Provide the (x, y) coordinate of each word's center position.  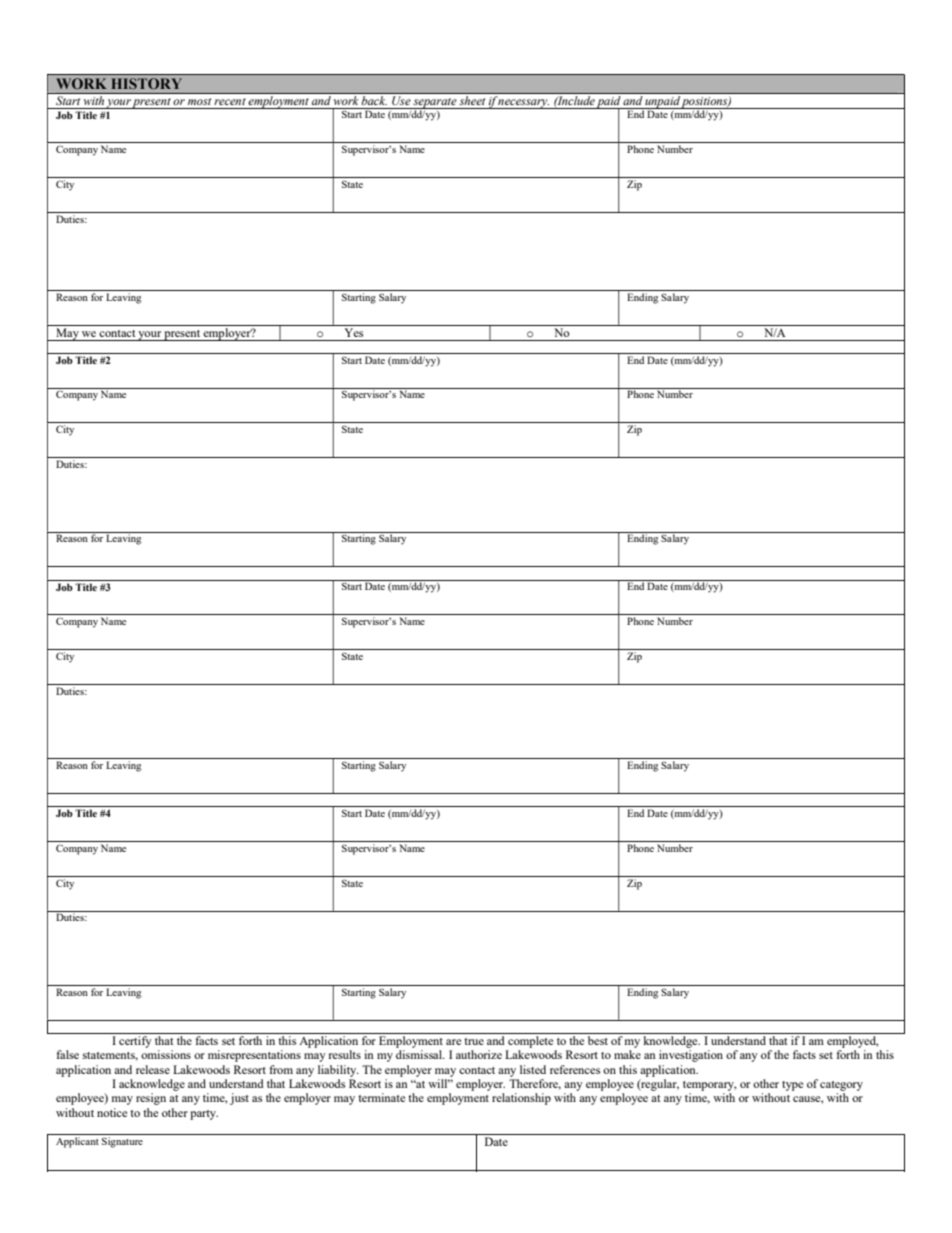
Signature (122, 1142)
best (598, 1040)
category (841, 1086)
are (453, 1042)
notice (112, 1112)
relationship (521, 1099)
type (792, 1086)
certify (135, 1042)
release (153, 1069)
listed (533, 1069)
